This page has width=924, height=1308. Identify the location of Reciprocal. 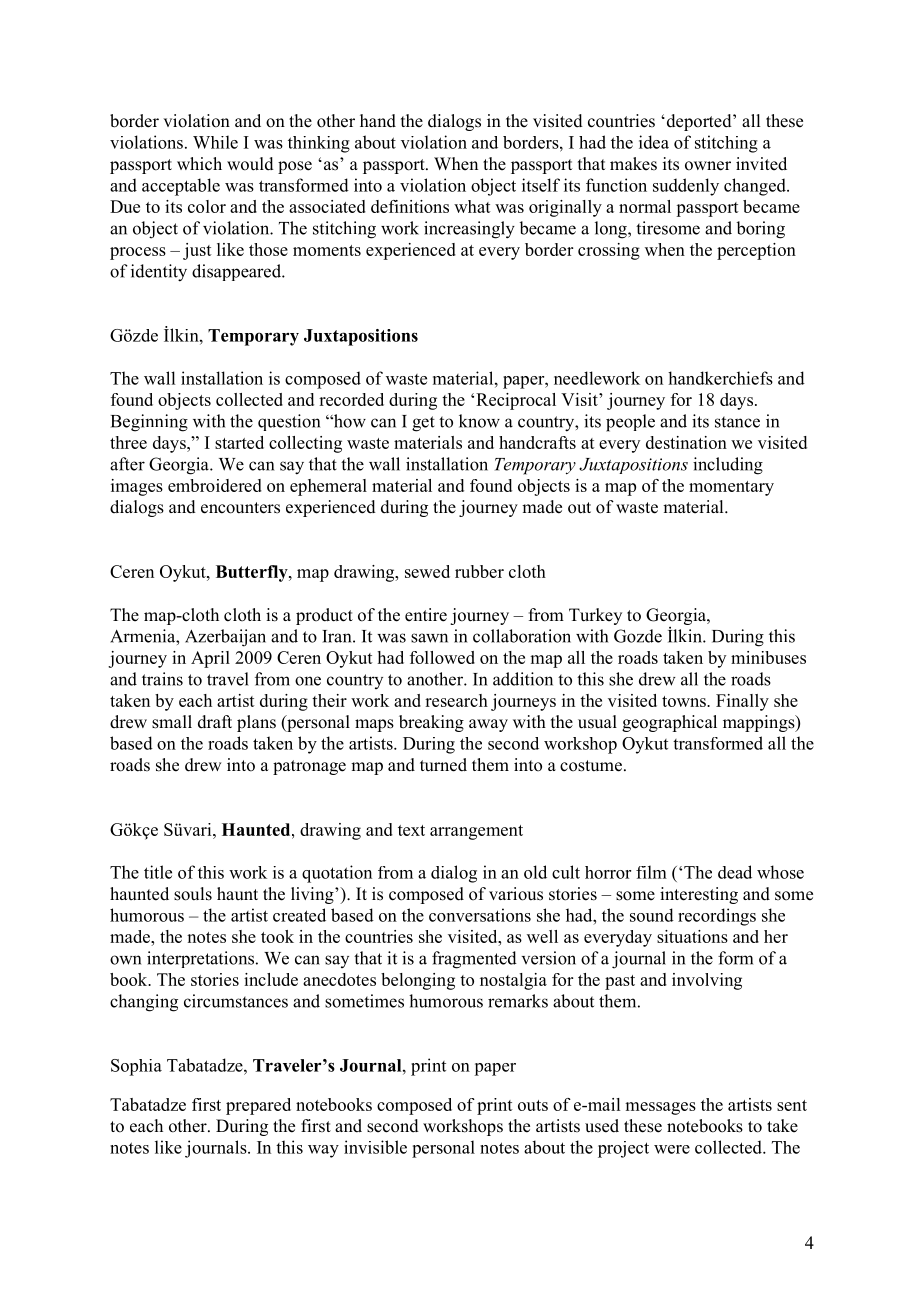
(516, 401).
